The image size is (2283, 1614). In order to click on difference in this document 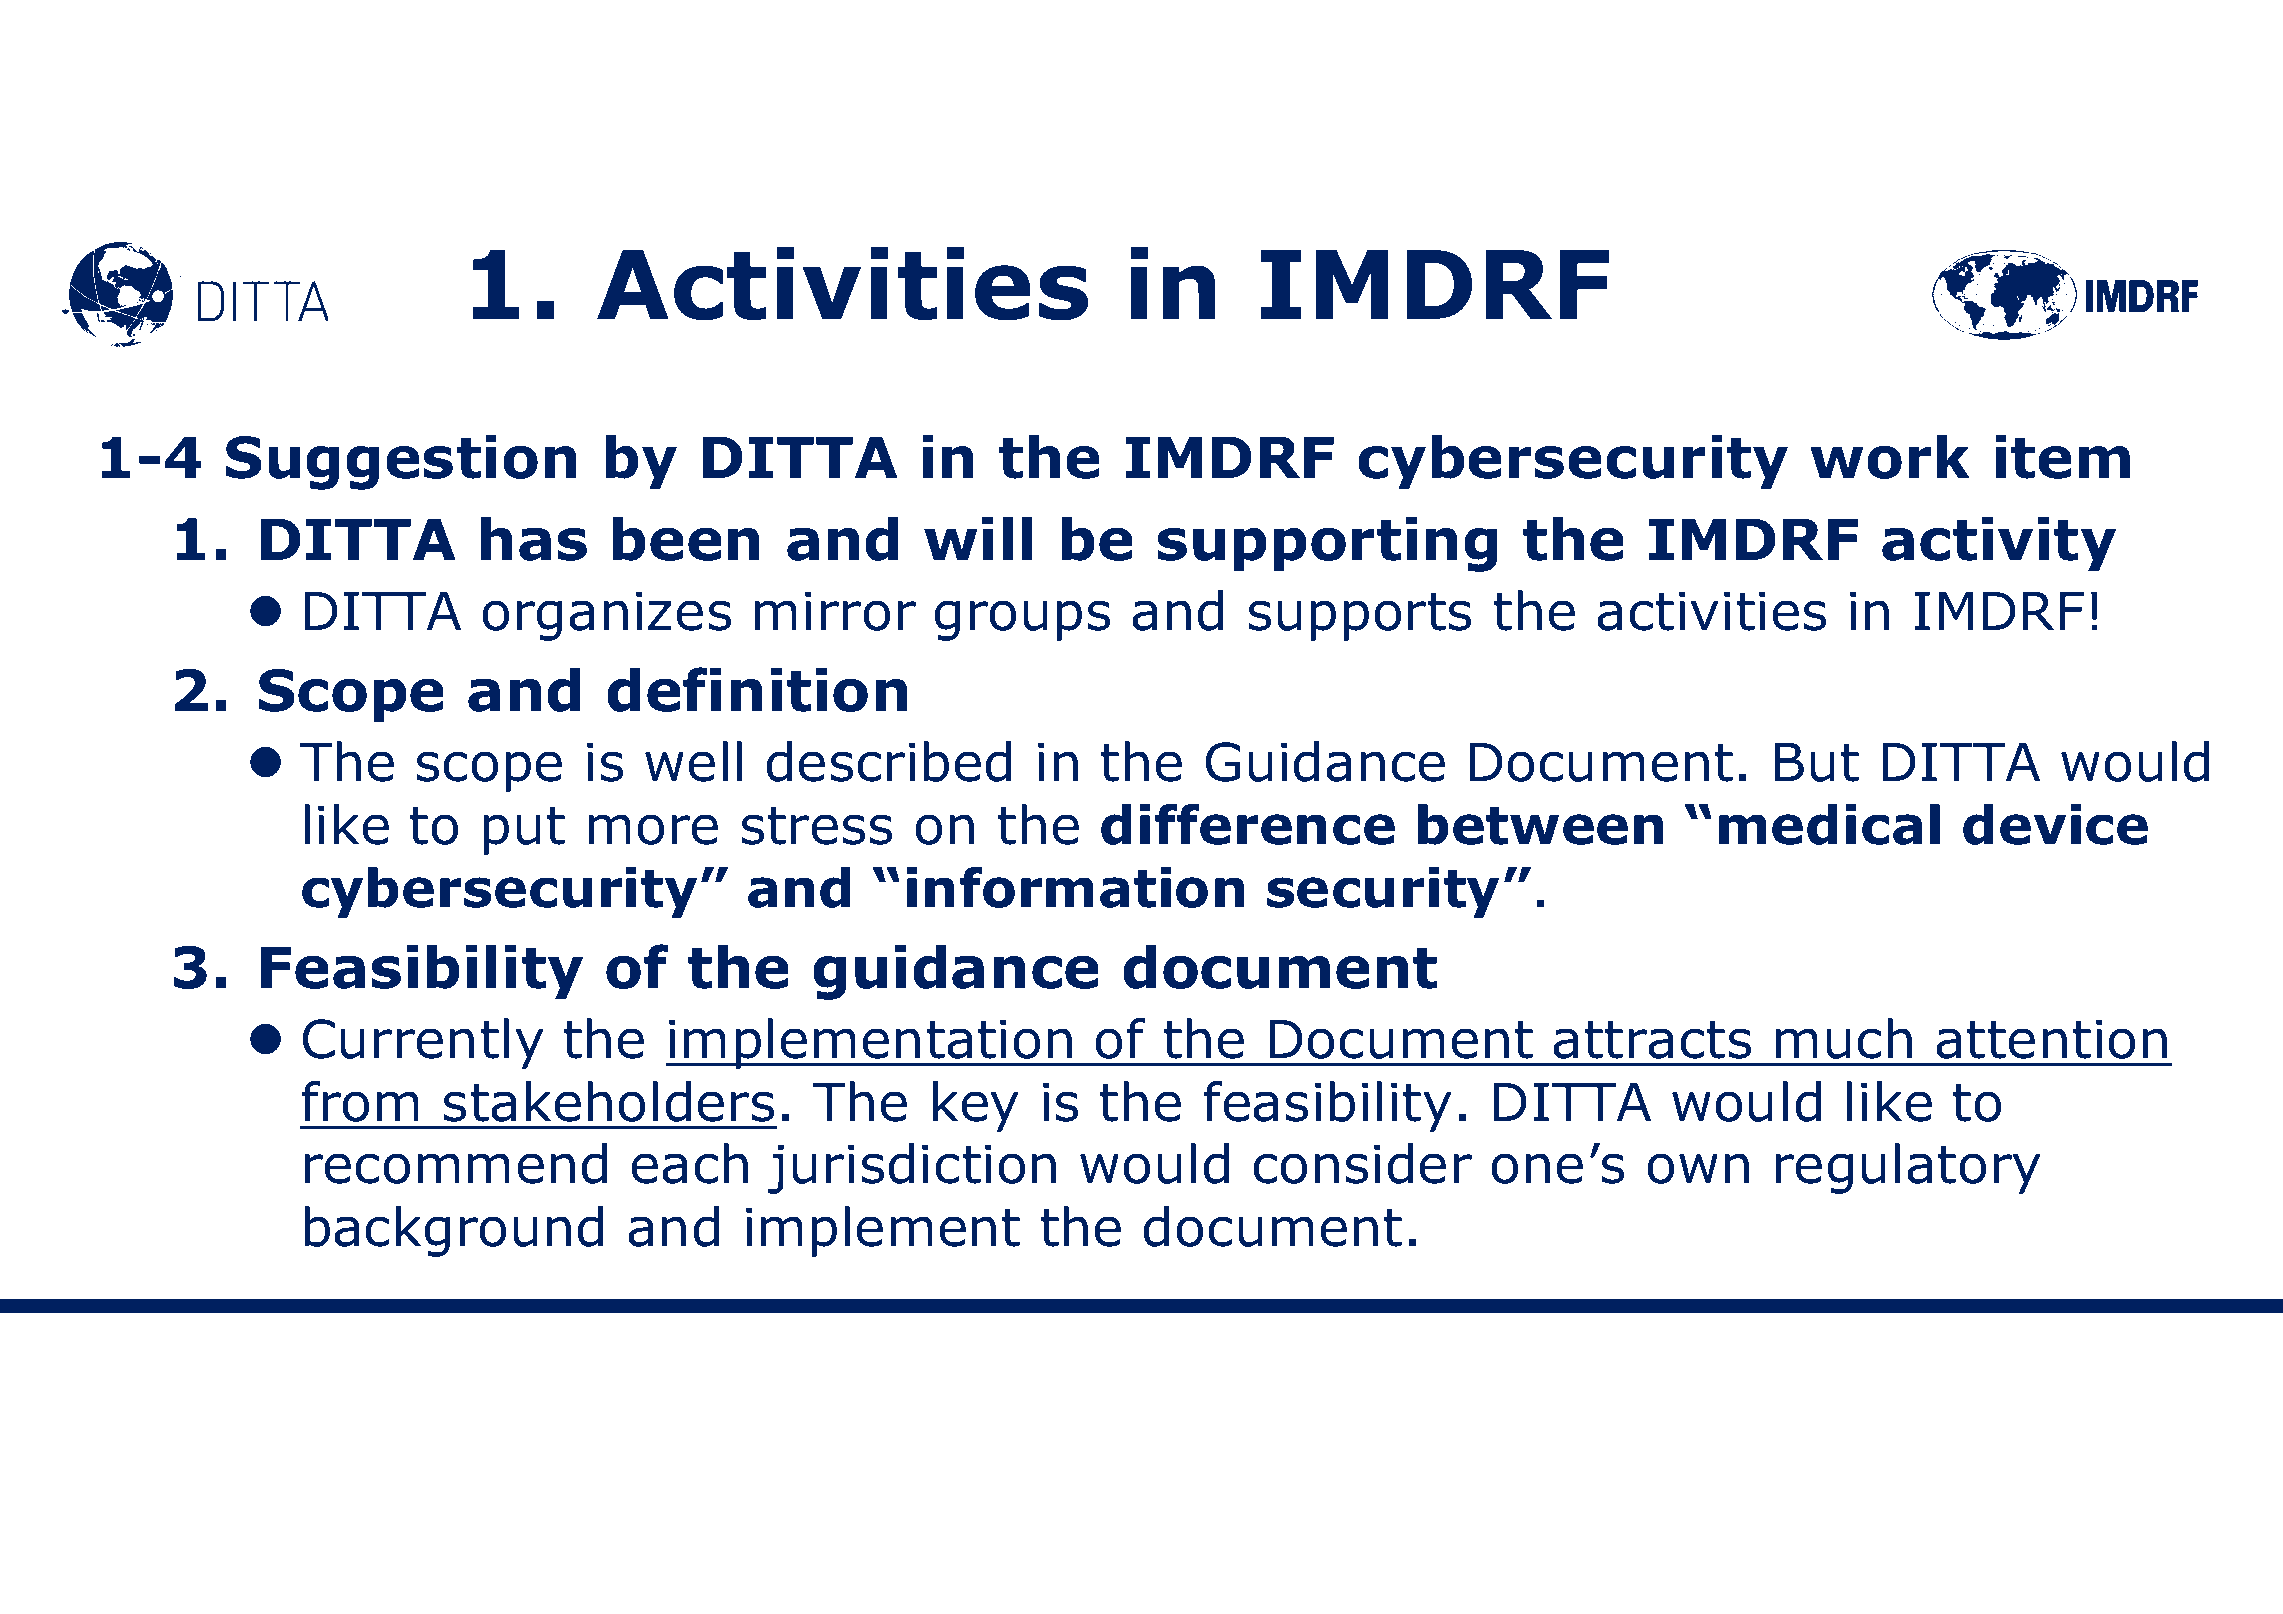, I will do `click(1248, 824)`.
